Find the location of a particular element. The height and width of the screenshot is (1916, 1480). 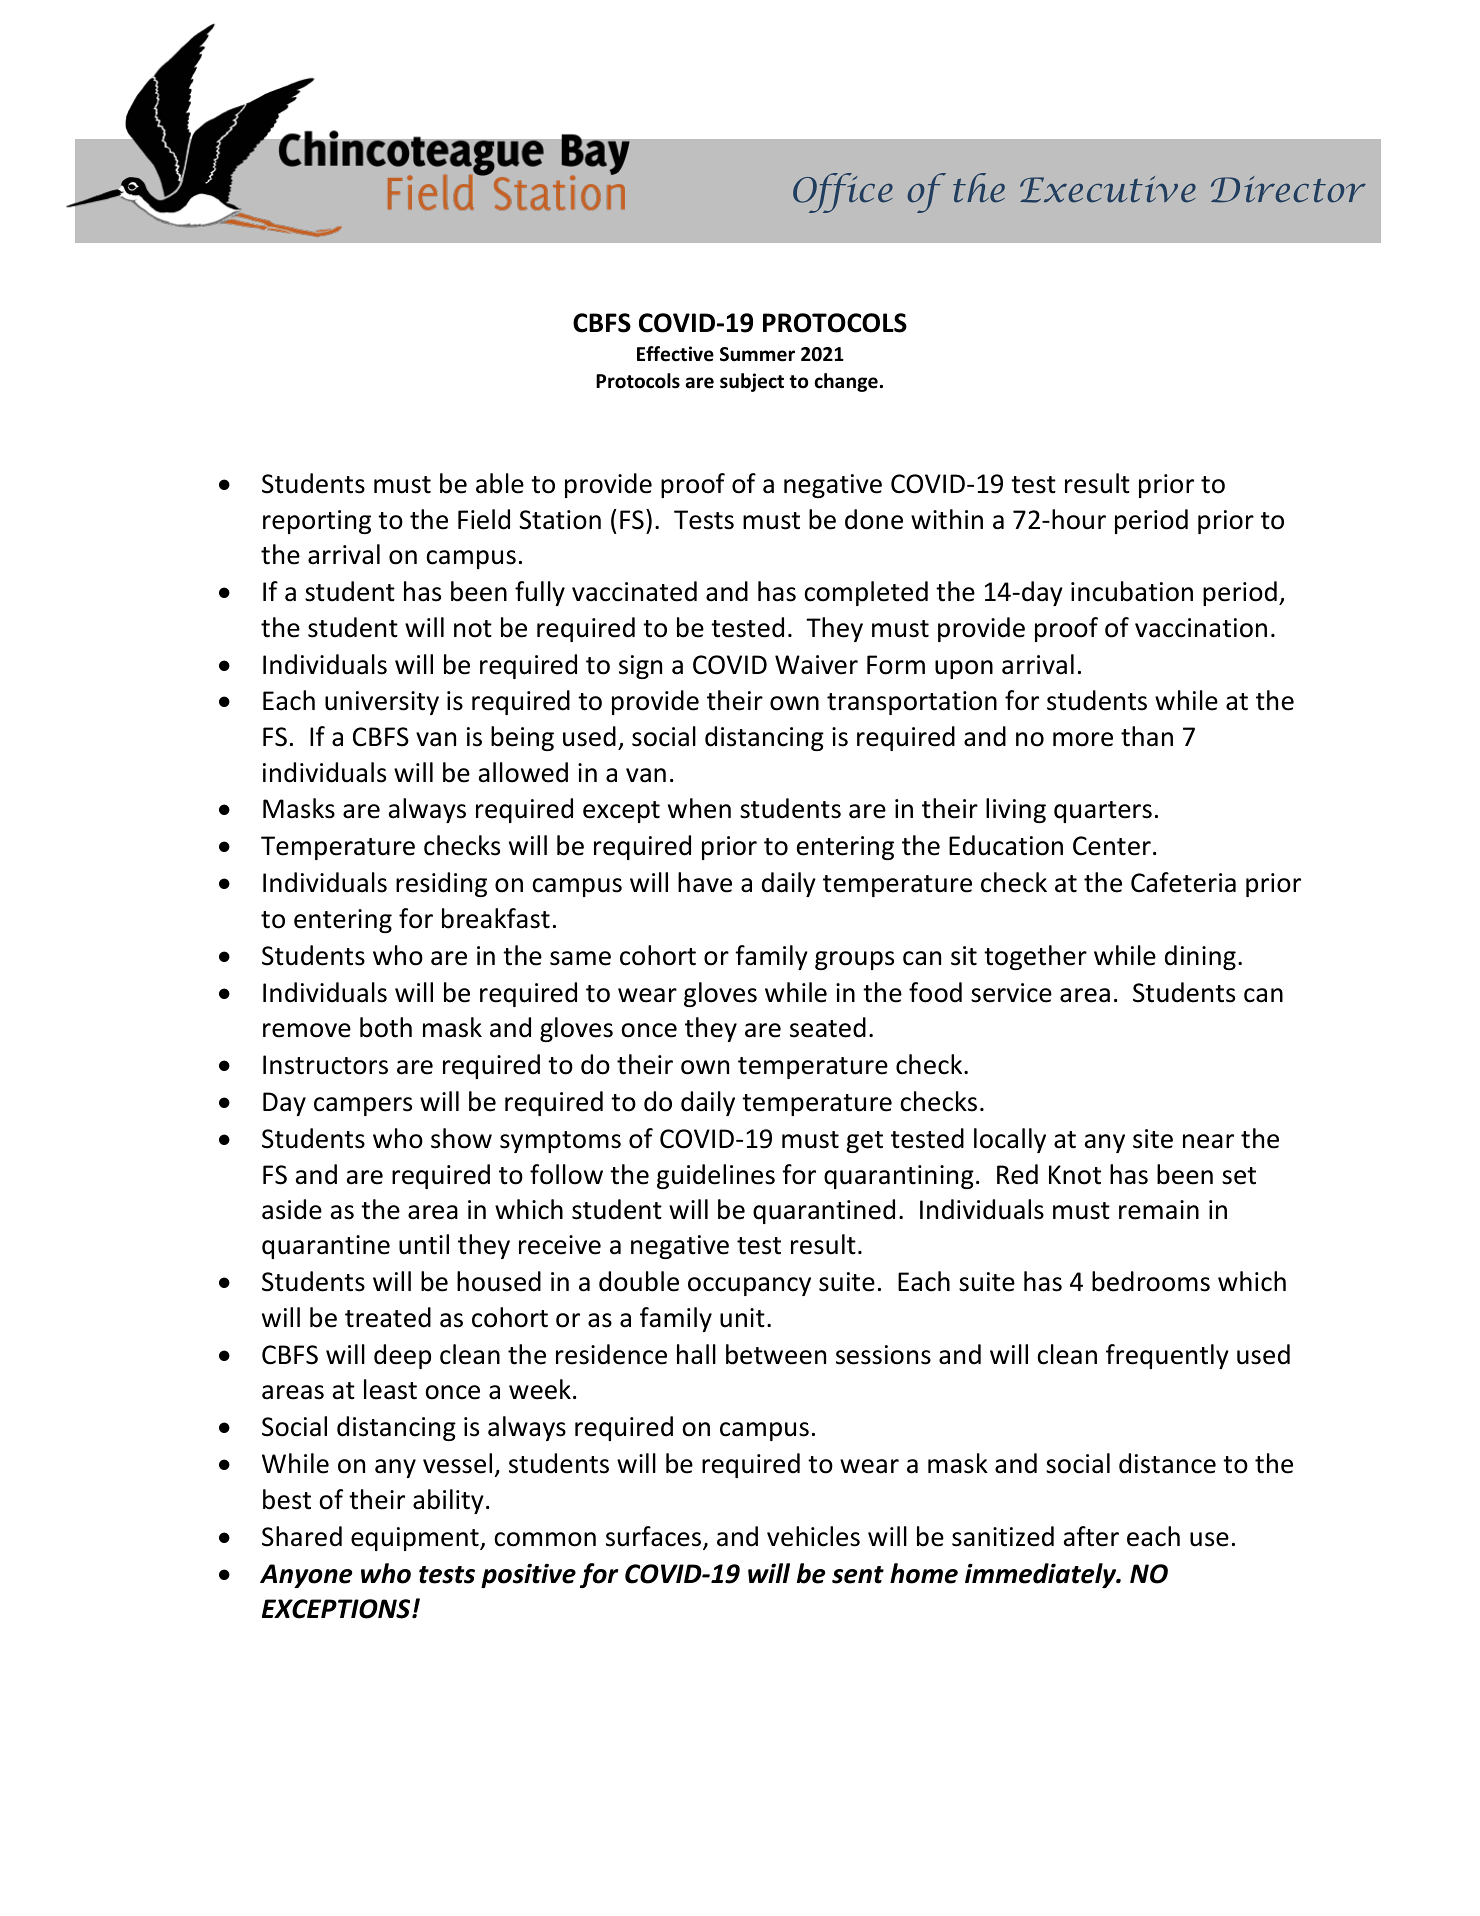

have is located at coordinates (705, 882).
